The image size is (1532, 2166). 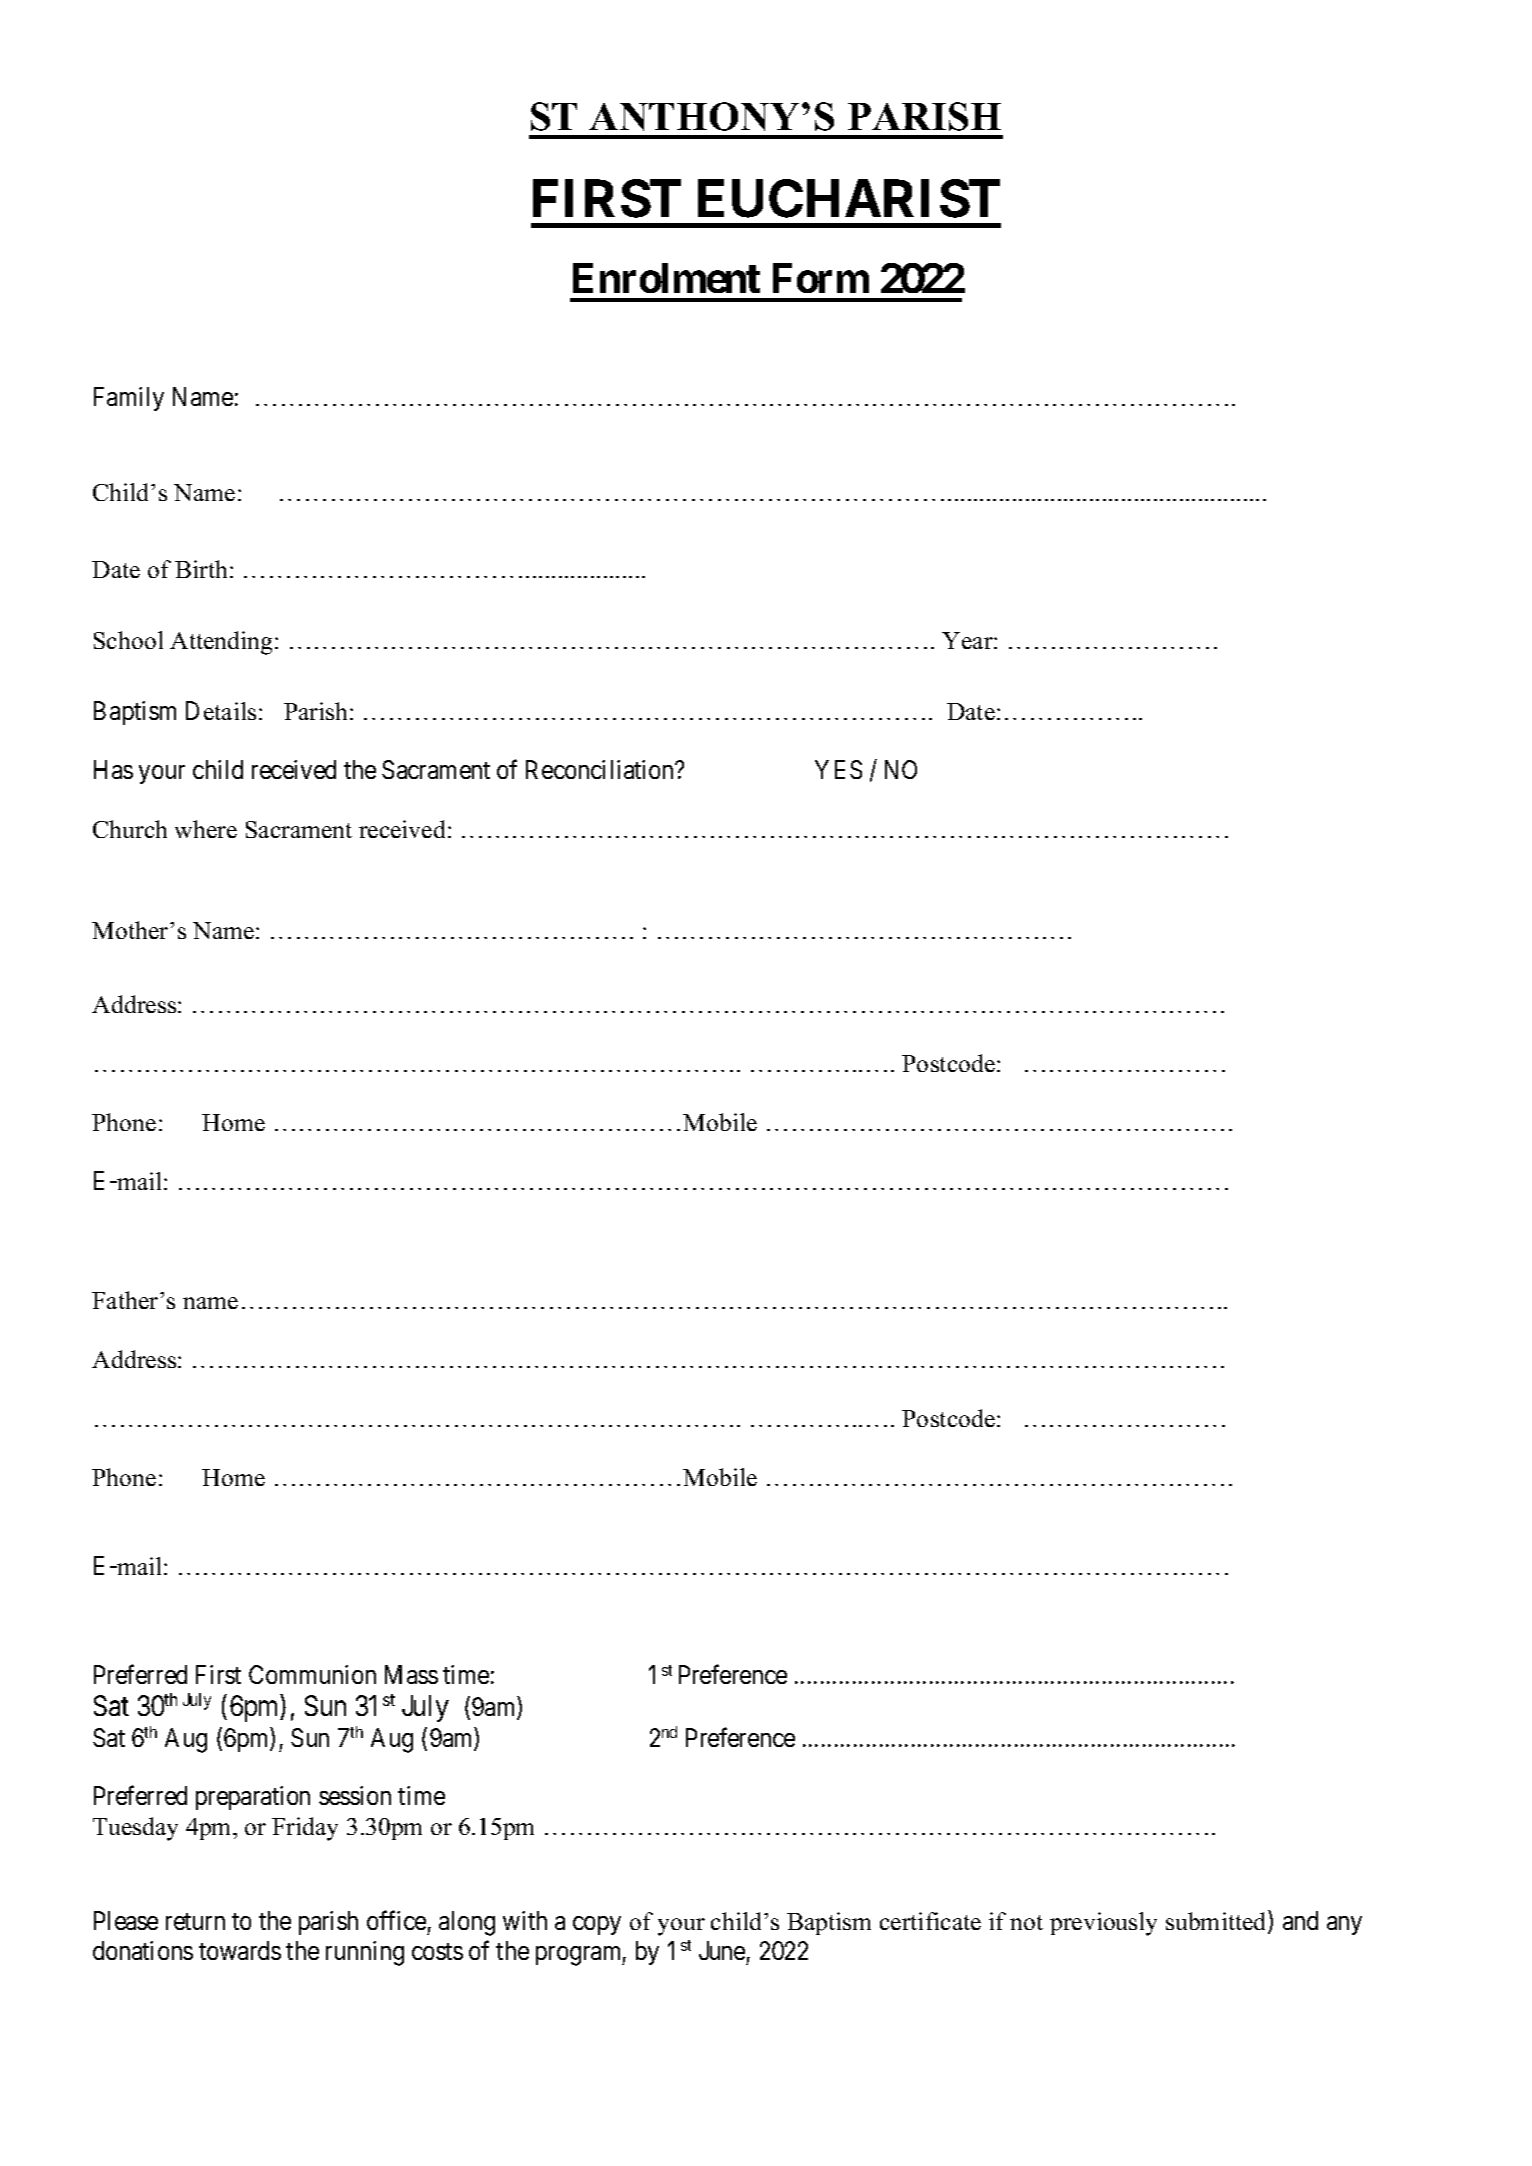 What do you see at coordinates (666, 278) in the image?
I see `Enrolment` at bounding box center [666, 278].
